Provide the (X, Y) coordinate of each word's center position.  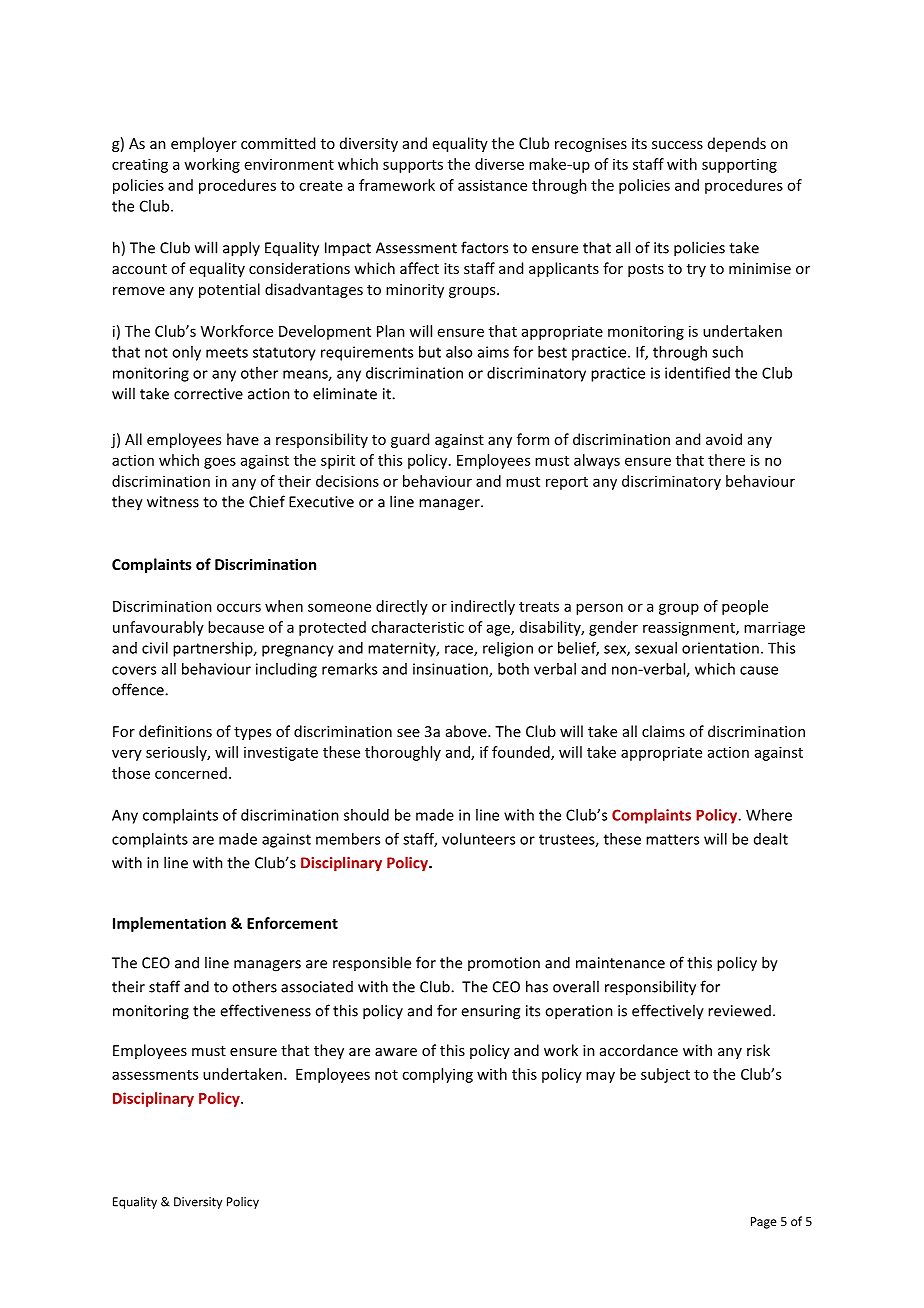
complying (437, 1075)
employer (204, 144)
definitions (175, 731)
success (677, 145)
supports (413, 166)
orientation (720, 648)
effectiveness (265, 1010)
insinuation (451, 670)
